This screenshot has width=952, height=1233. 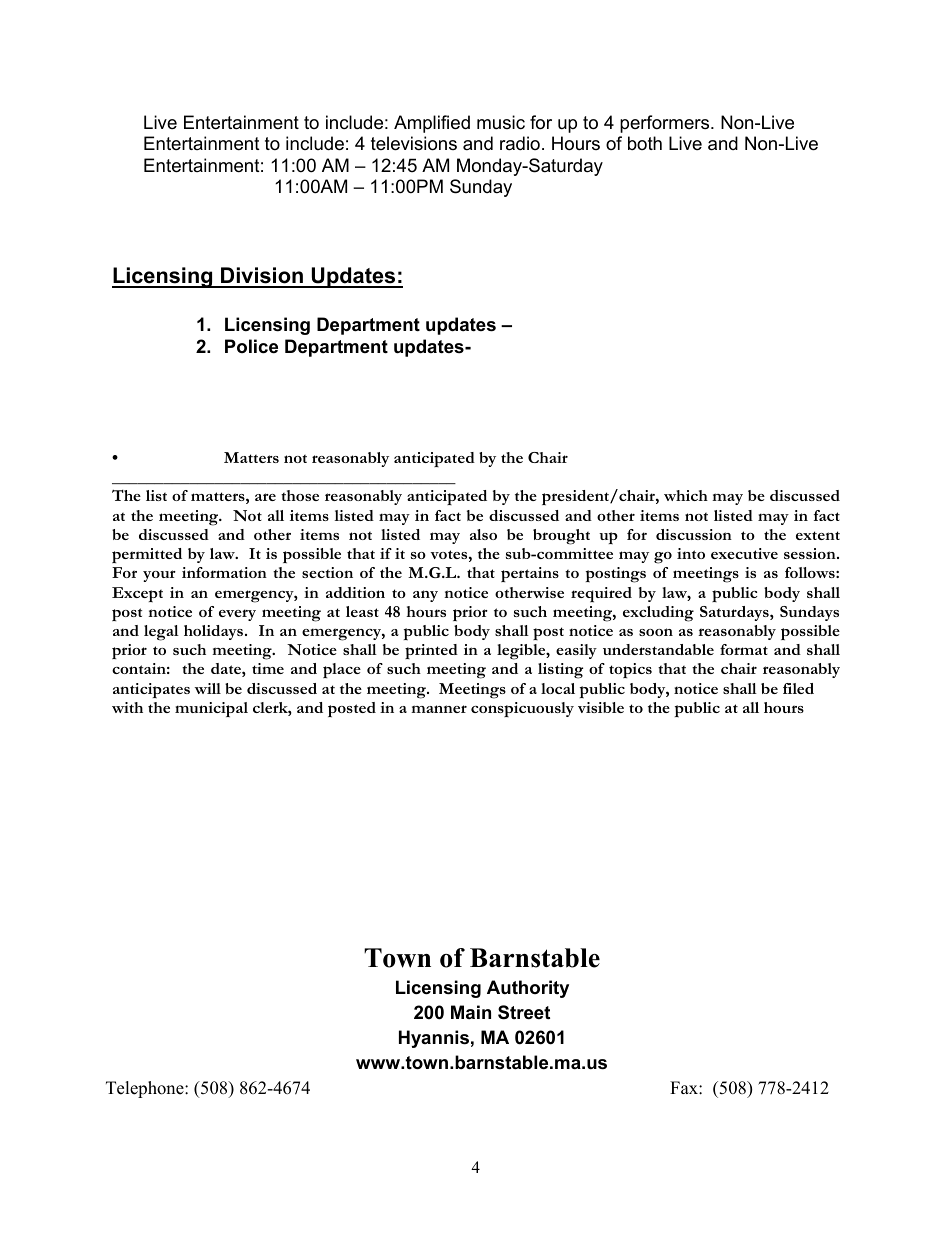 What do you see at coordinates (471, 1012) in the screenshot?
I see `Main` at bounding box center [471, 1012].
